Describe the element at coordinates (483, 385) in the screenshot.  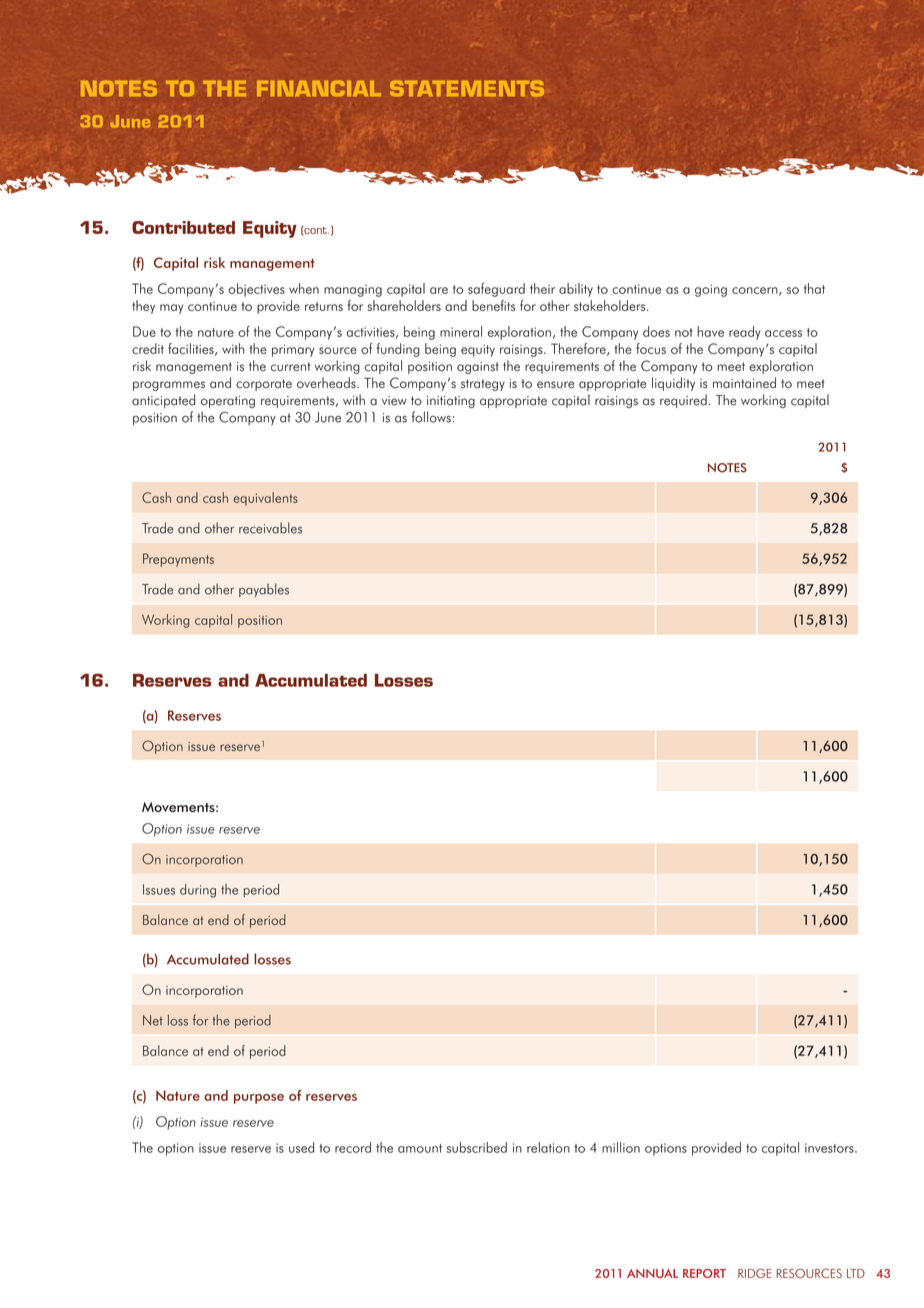
I see `strategy` at that location.
